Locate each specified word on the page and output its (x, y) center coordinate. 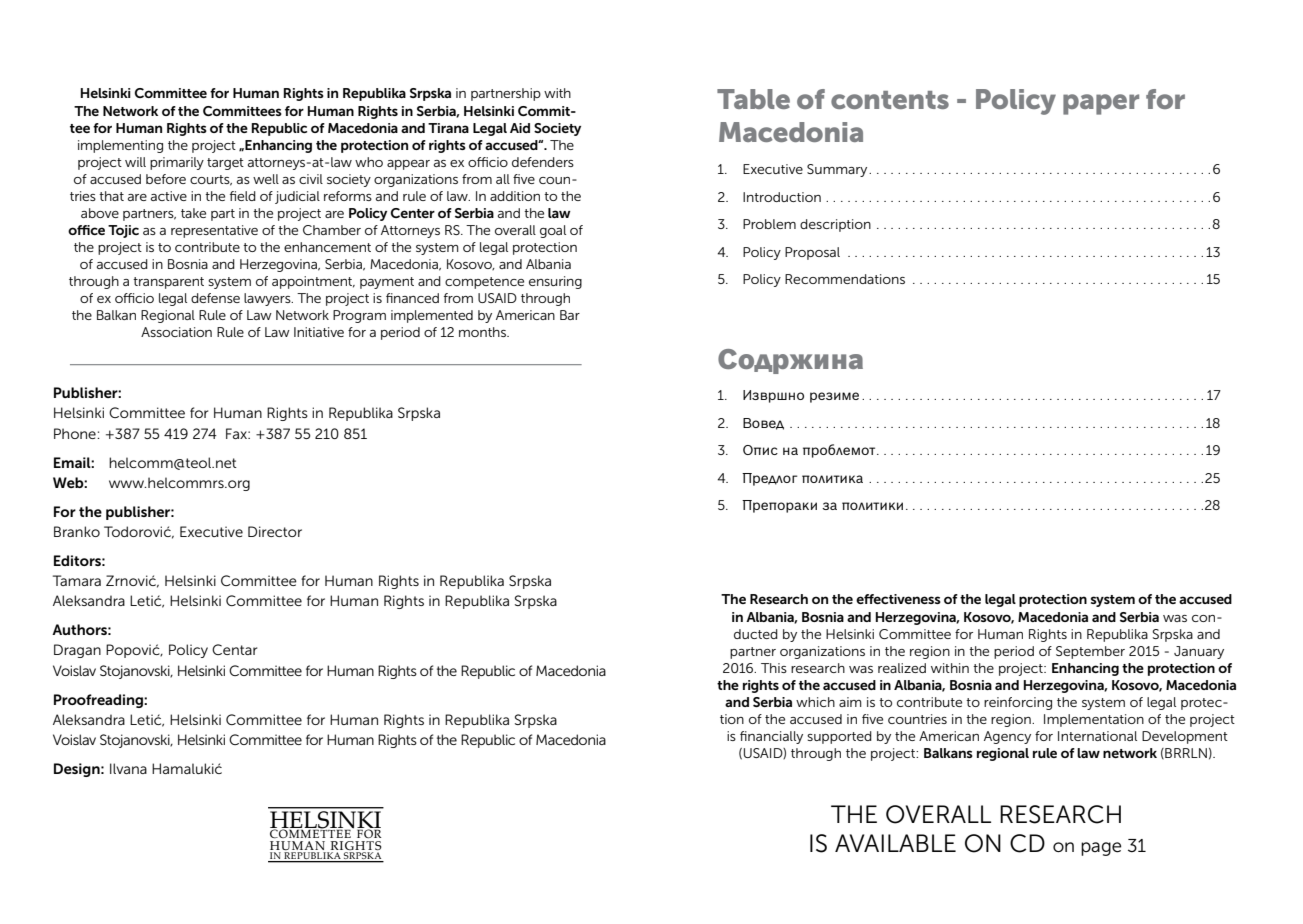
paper (1101, 104)
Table (753, 99)
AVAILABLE (895, 843)
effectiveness (898, 599)
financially (771, 737)
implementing (120, 146)
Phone (76, 433)
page (1101, 849)
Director (275, 531)
